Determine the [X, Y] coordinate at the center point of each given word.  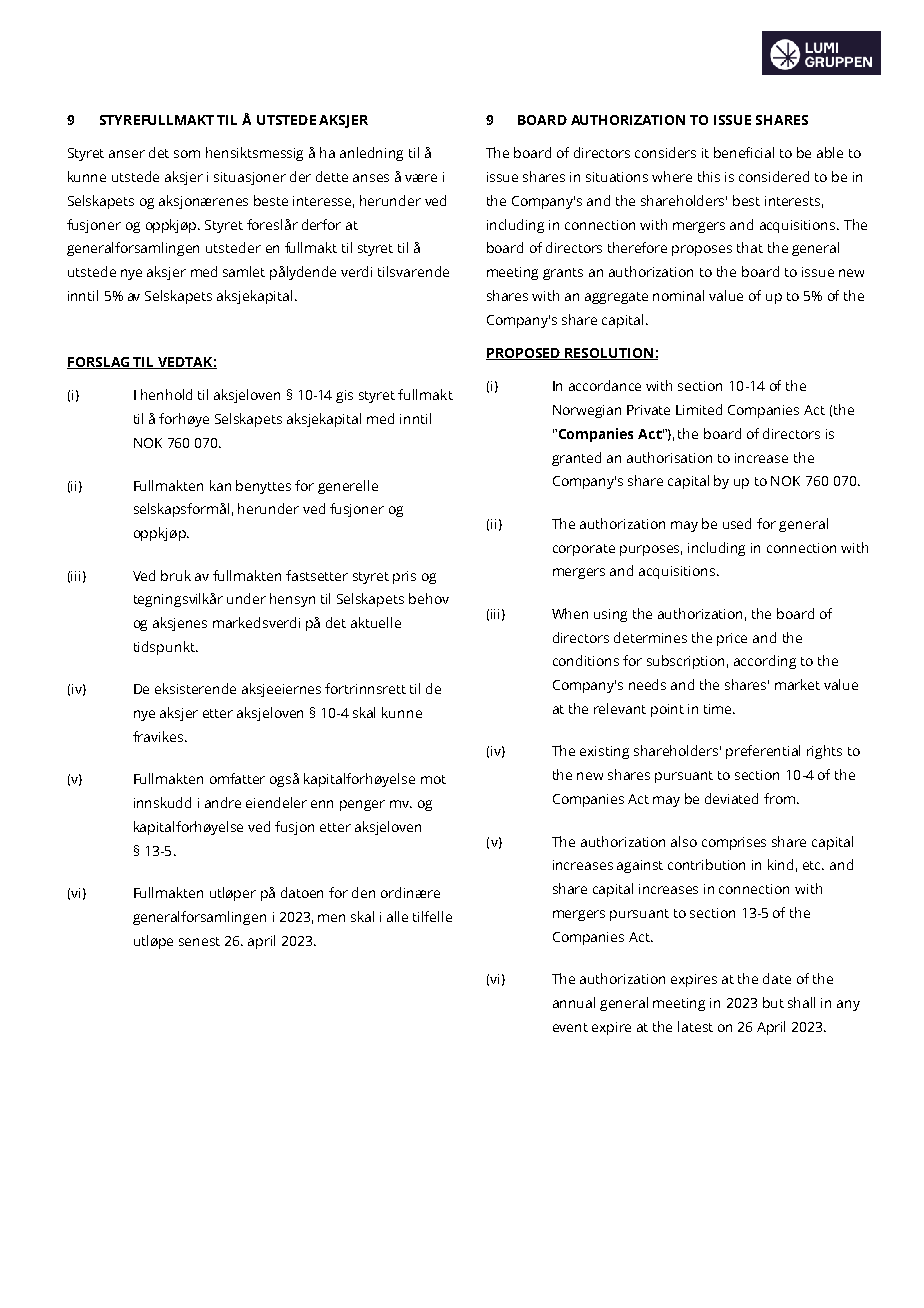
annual [574, 1002]
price [732, 639]
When [570, 613]
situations [617, 177]
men [331, 918]
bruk [176, 575]
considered [774, 176]
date [777, 978]
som [187, 154]
